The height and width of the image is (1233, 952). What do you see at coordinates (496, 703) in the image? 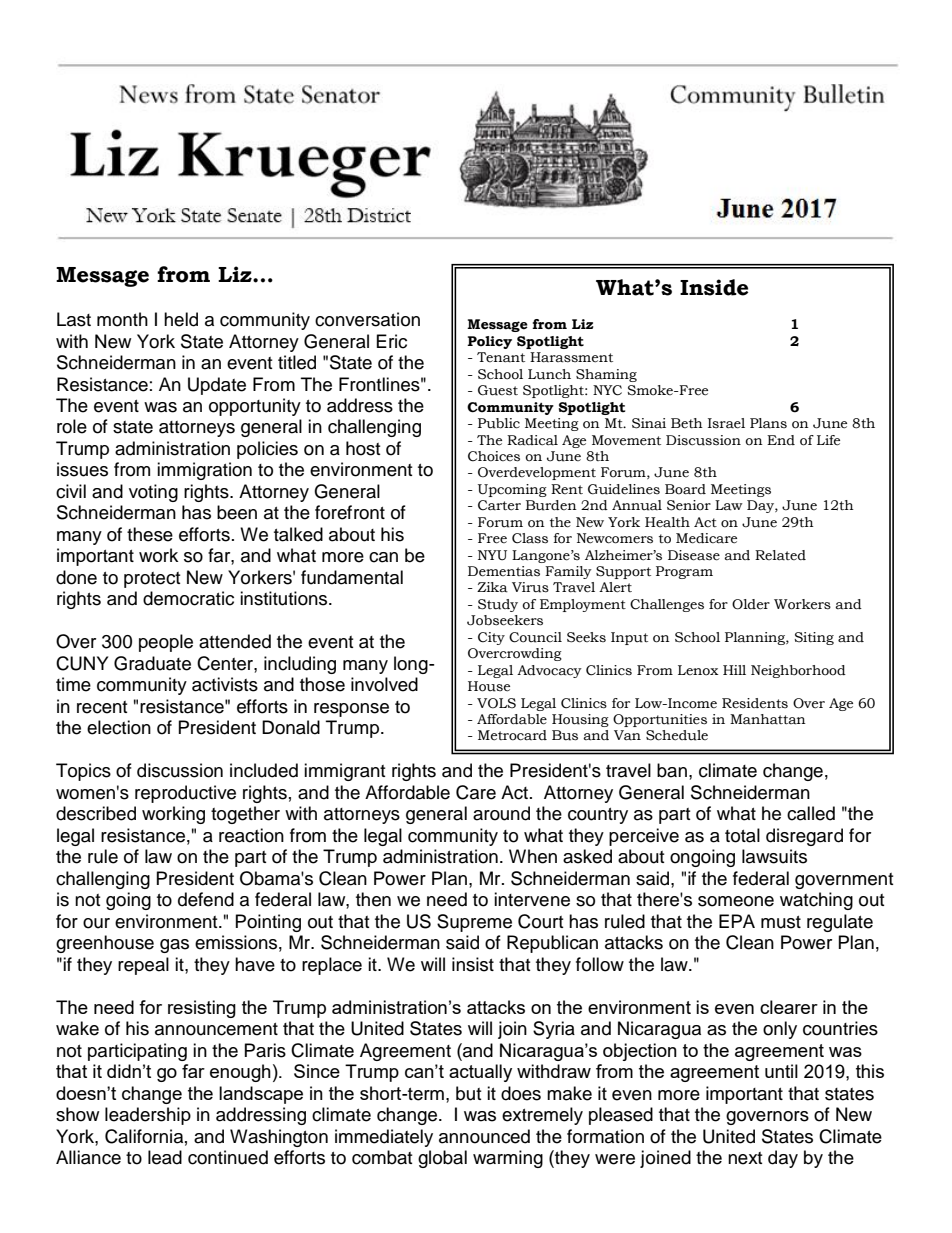
I see `VOLS` at bounding box center [496, 703].
